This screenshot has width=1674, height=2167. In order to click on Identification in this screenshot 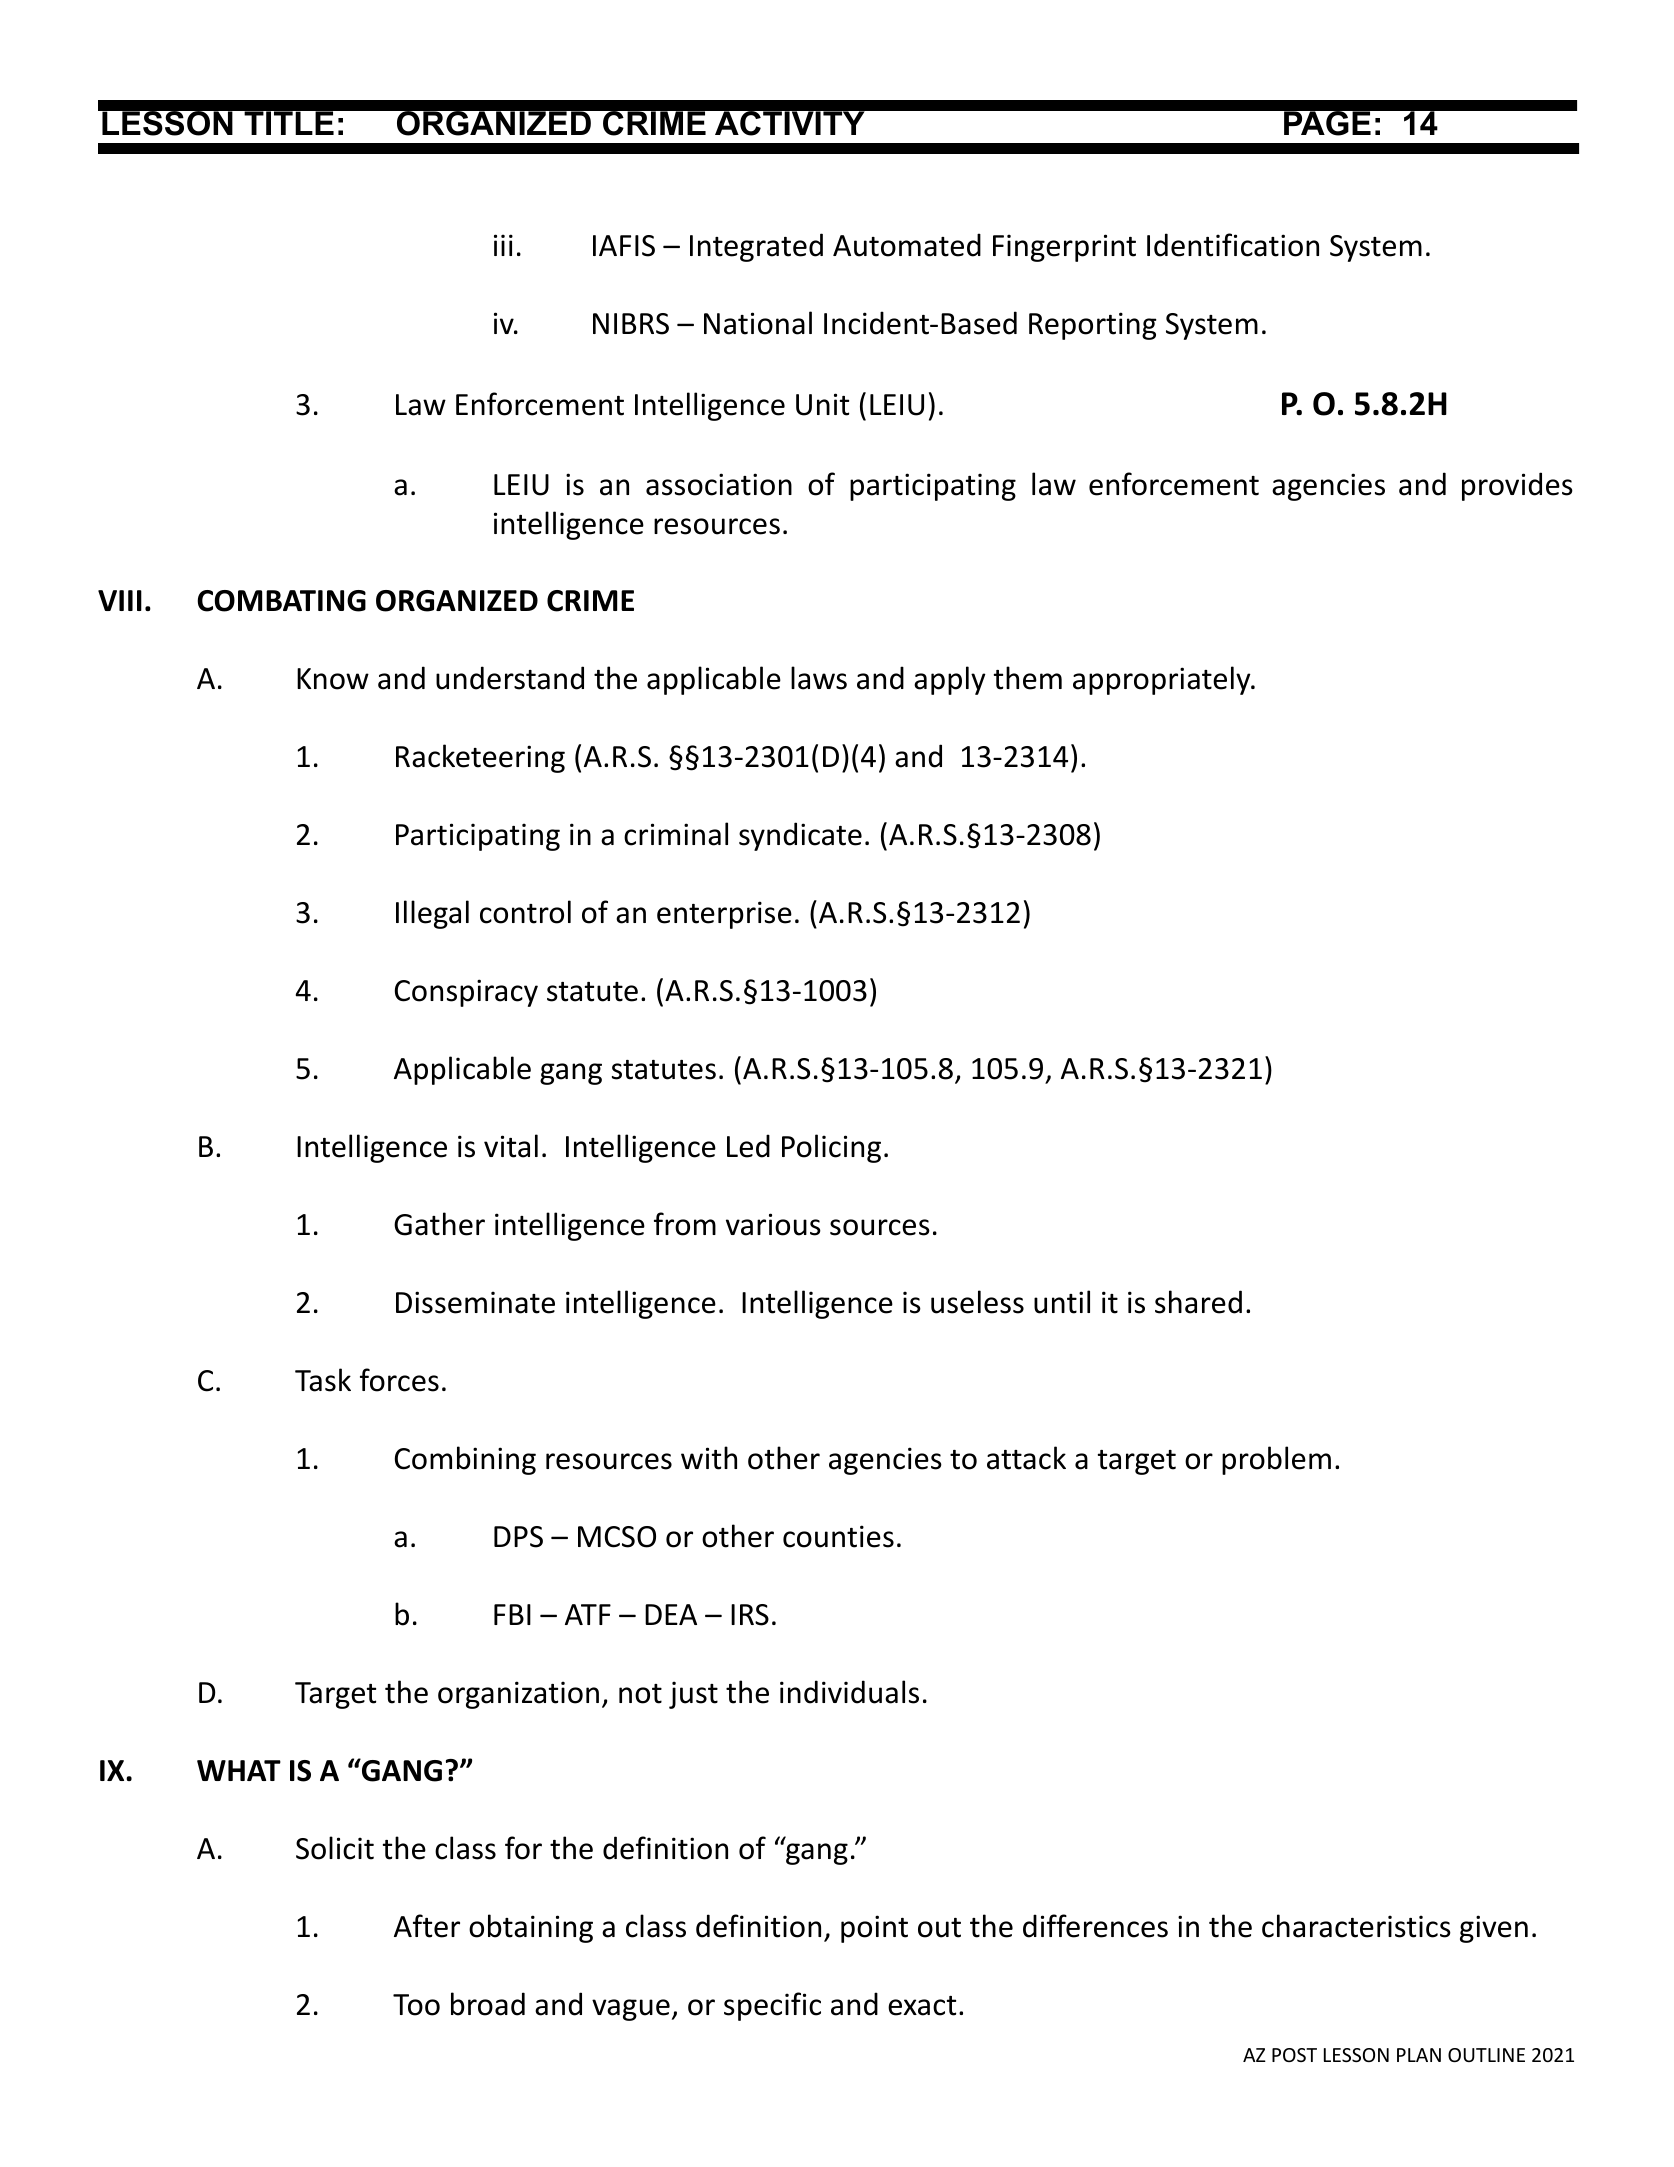, I will do `click(1233, 245)`.
